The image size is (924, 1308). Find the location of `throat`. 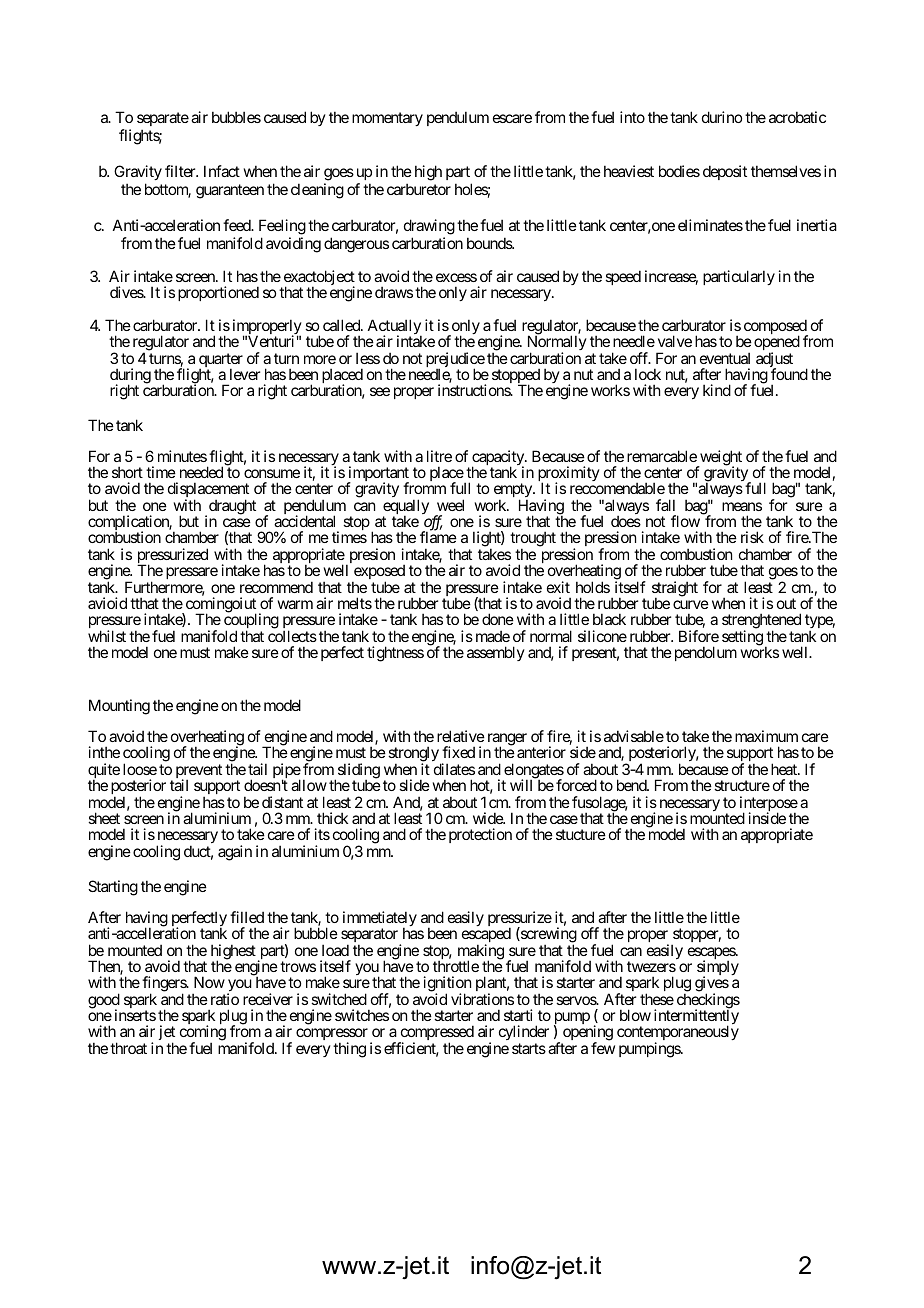

throat is located at coordinates (128, 1048).
